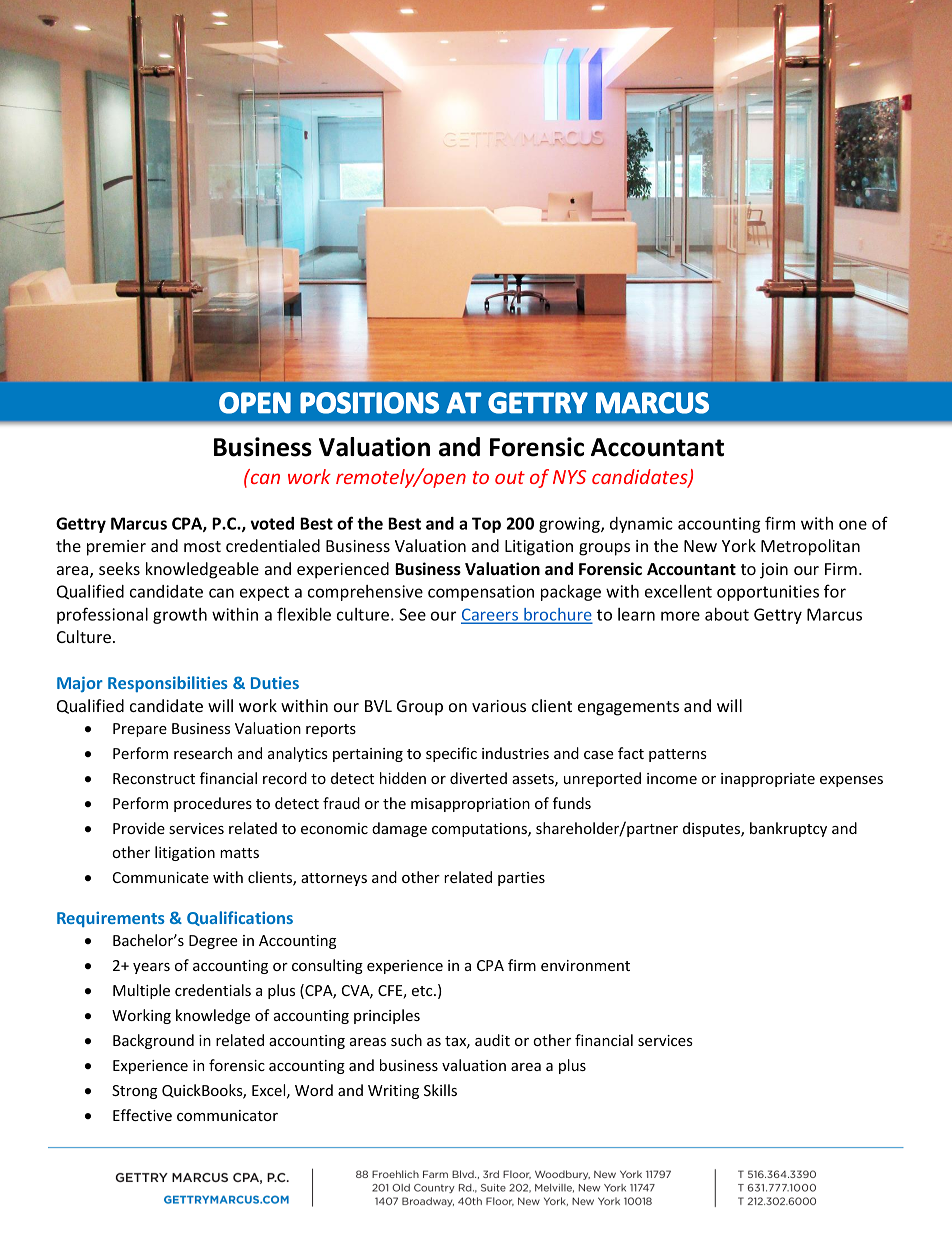 The height and width of the image is (1233, 952). Describe the element at coordinates (853, 525) in the image. I see `one` at that location.
